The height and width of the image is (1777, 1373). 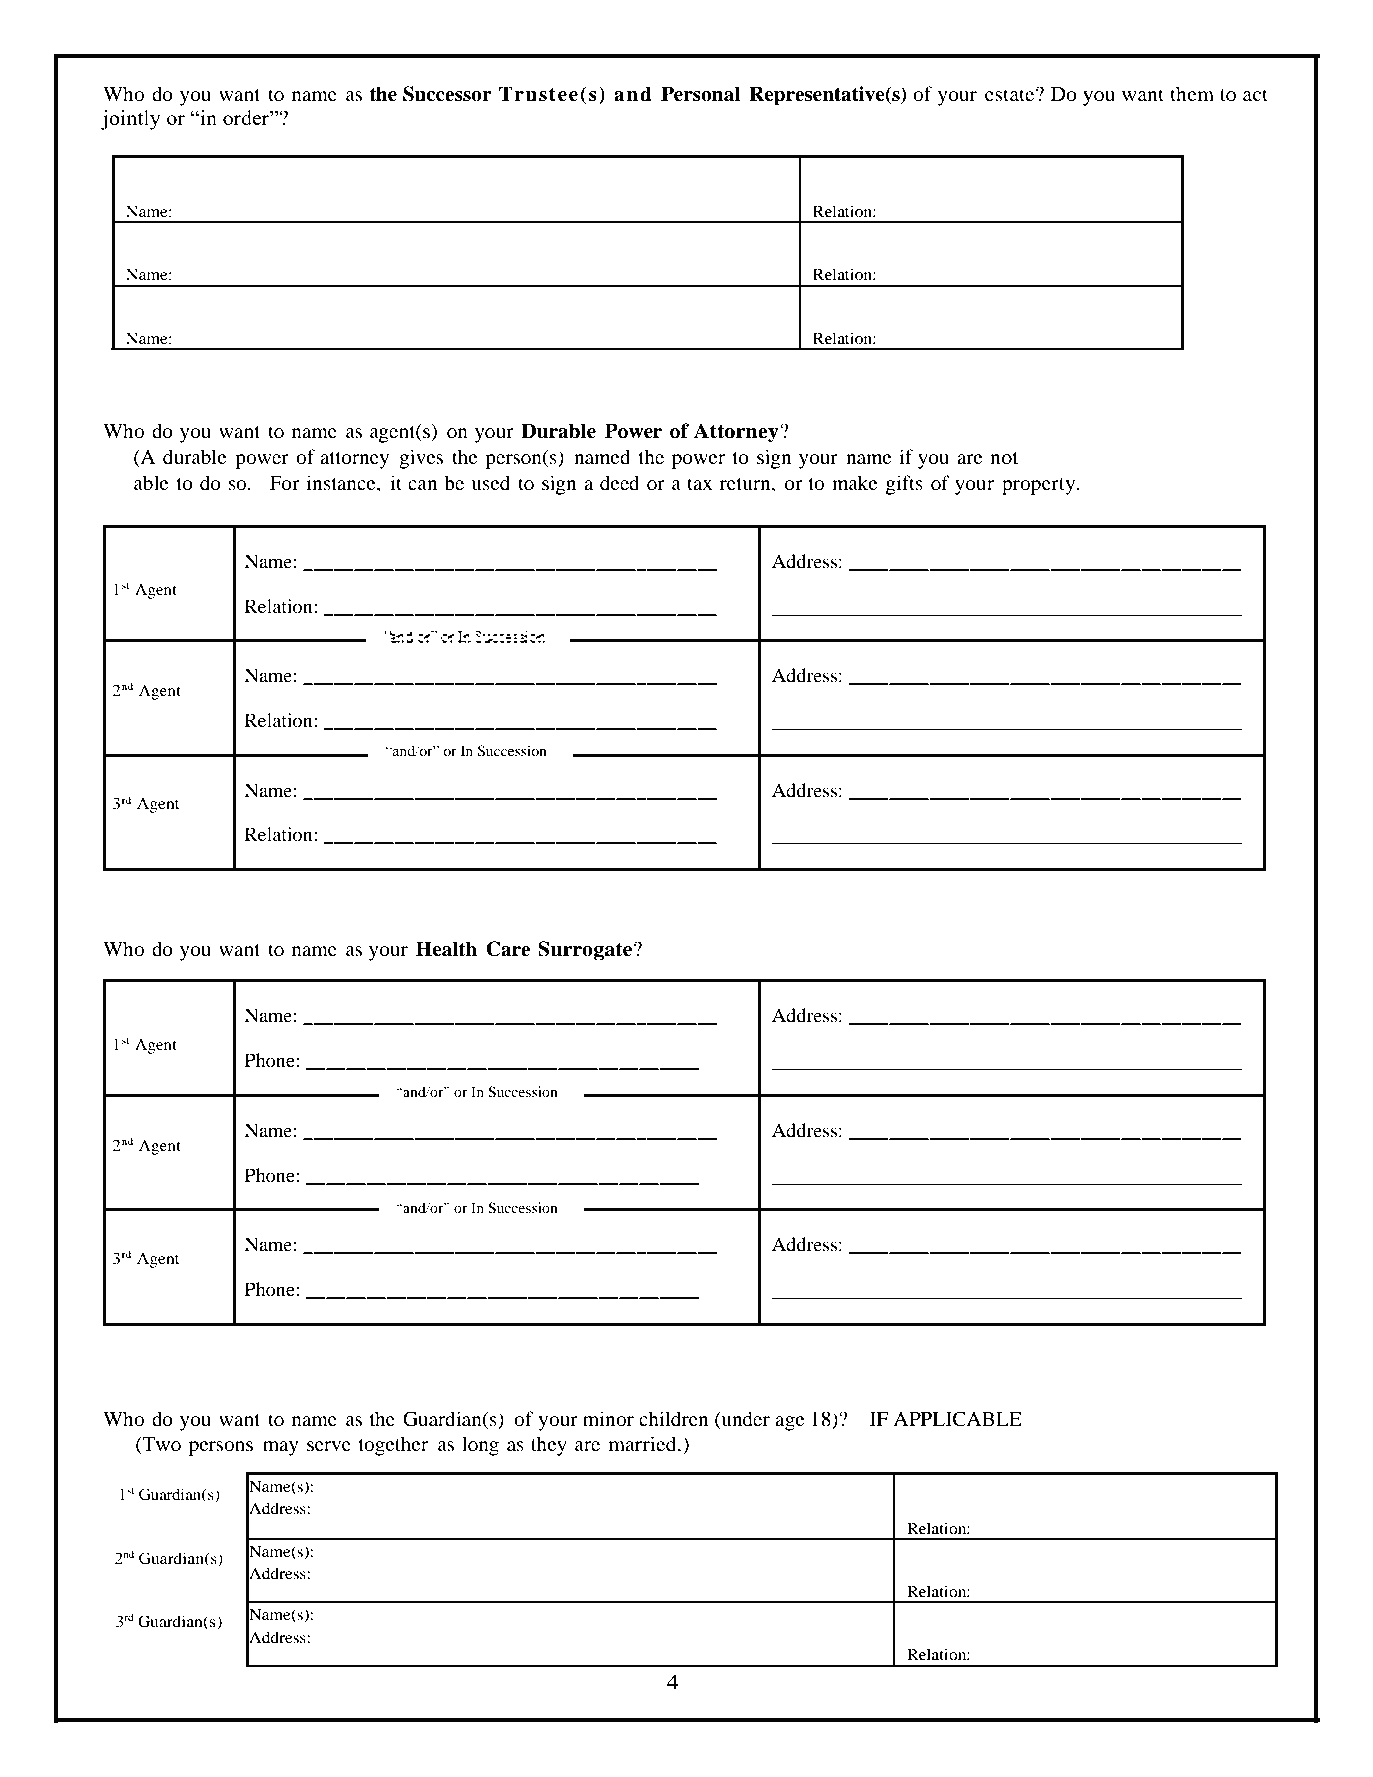 I want to click on them, so click(x=1192, y=93).
